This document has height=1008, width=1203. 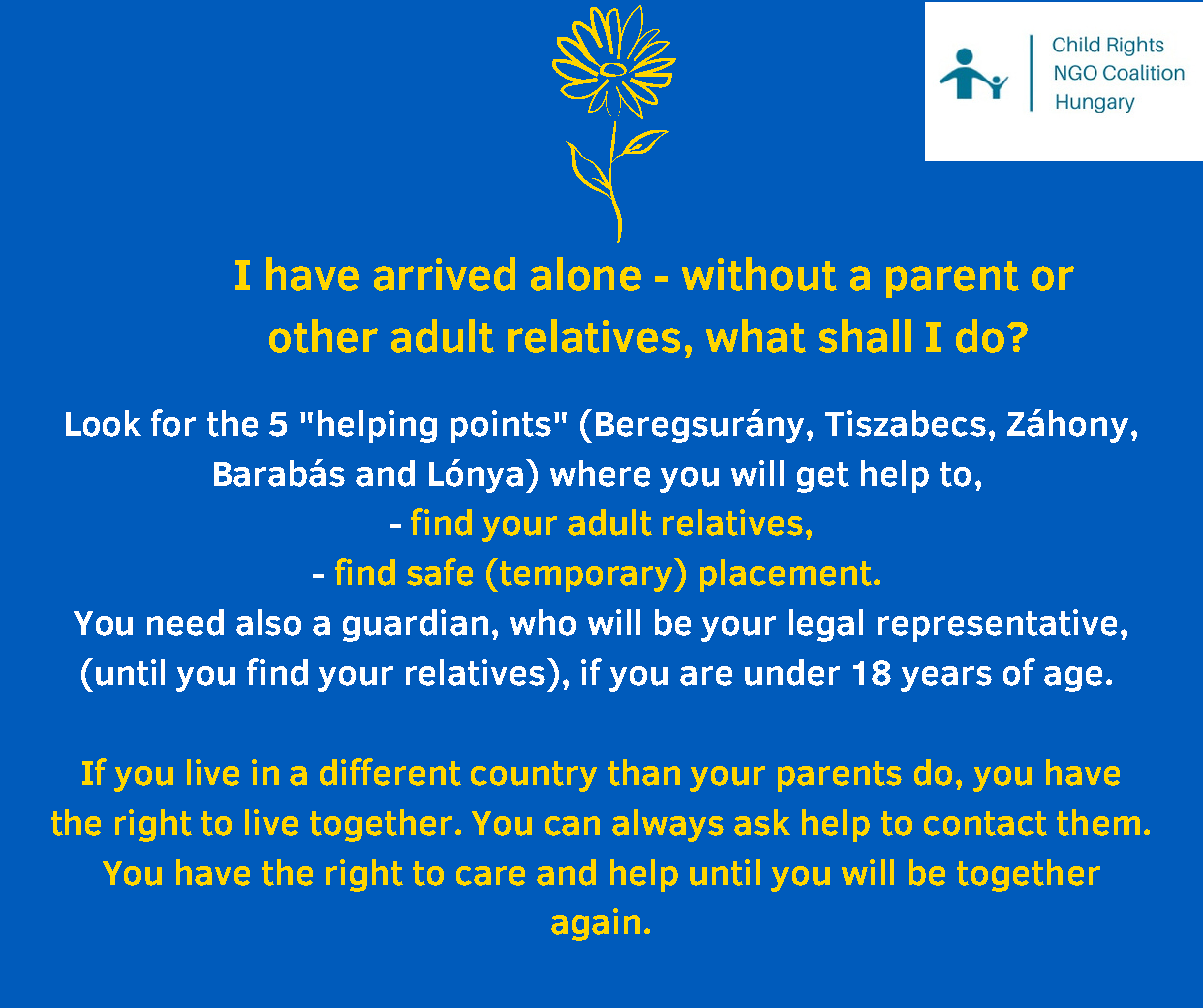 What do you see at coordinates (323, 336) in the document?
I see `other` at bounding box center [323, 336].
